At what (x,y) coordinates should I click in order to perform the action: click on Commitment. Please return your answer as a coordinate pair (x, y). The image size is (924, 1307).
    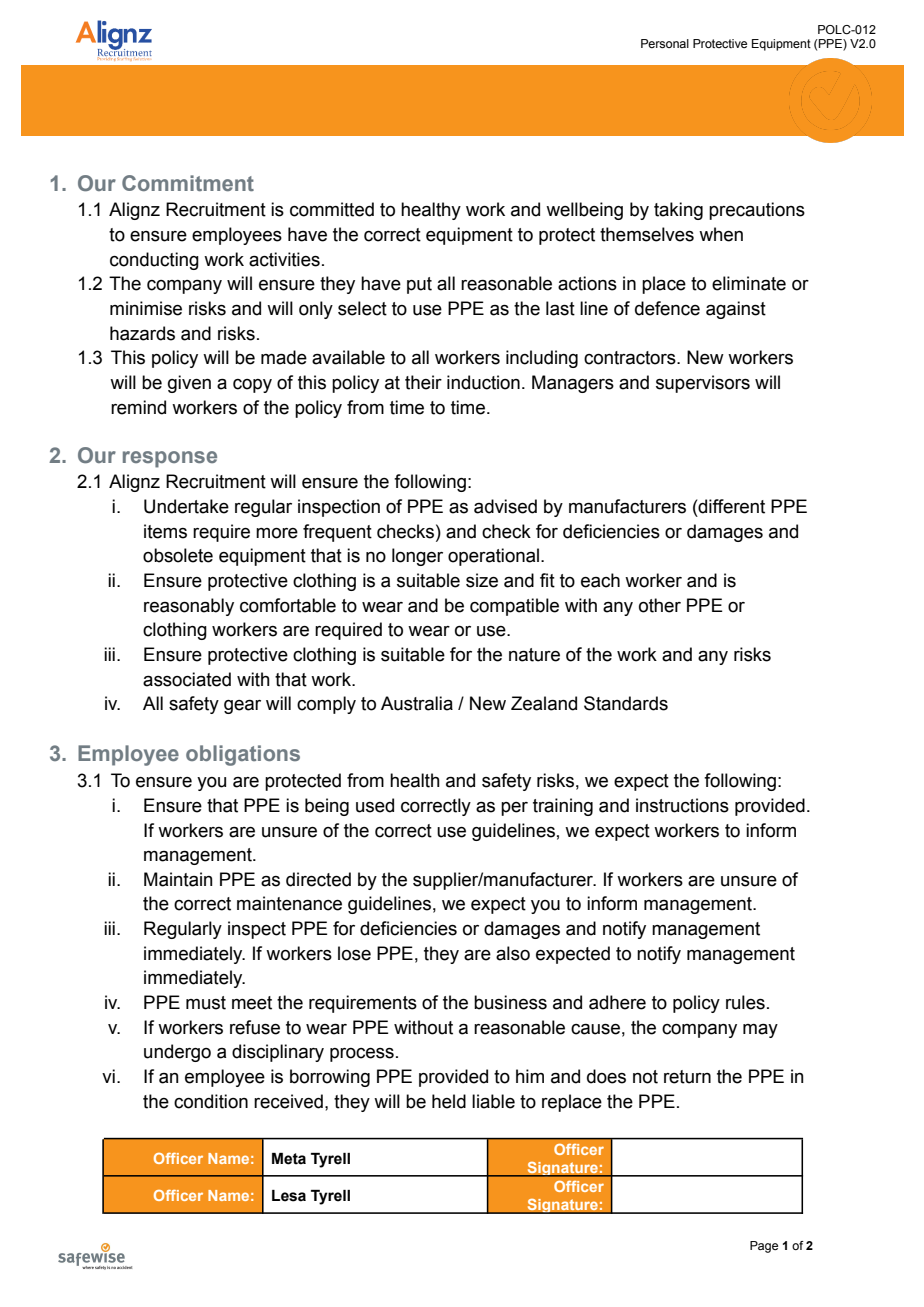
    Looking at the image, I should click on (188, 183).
